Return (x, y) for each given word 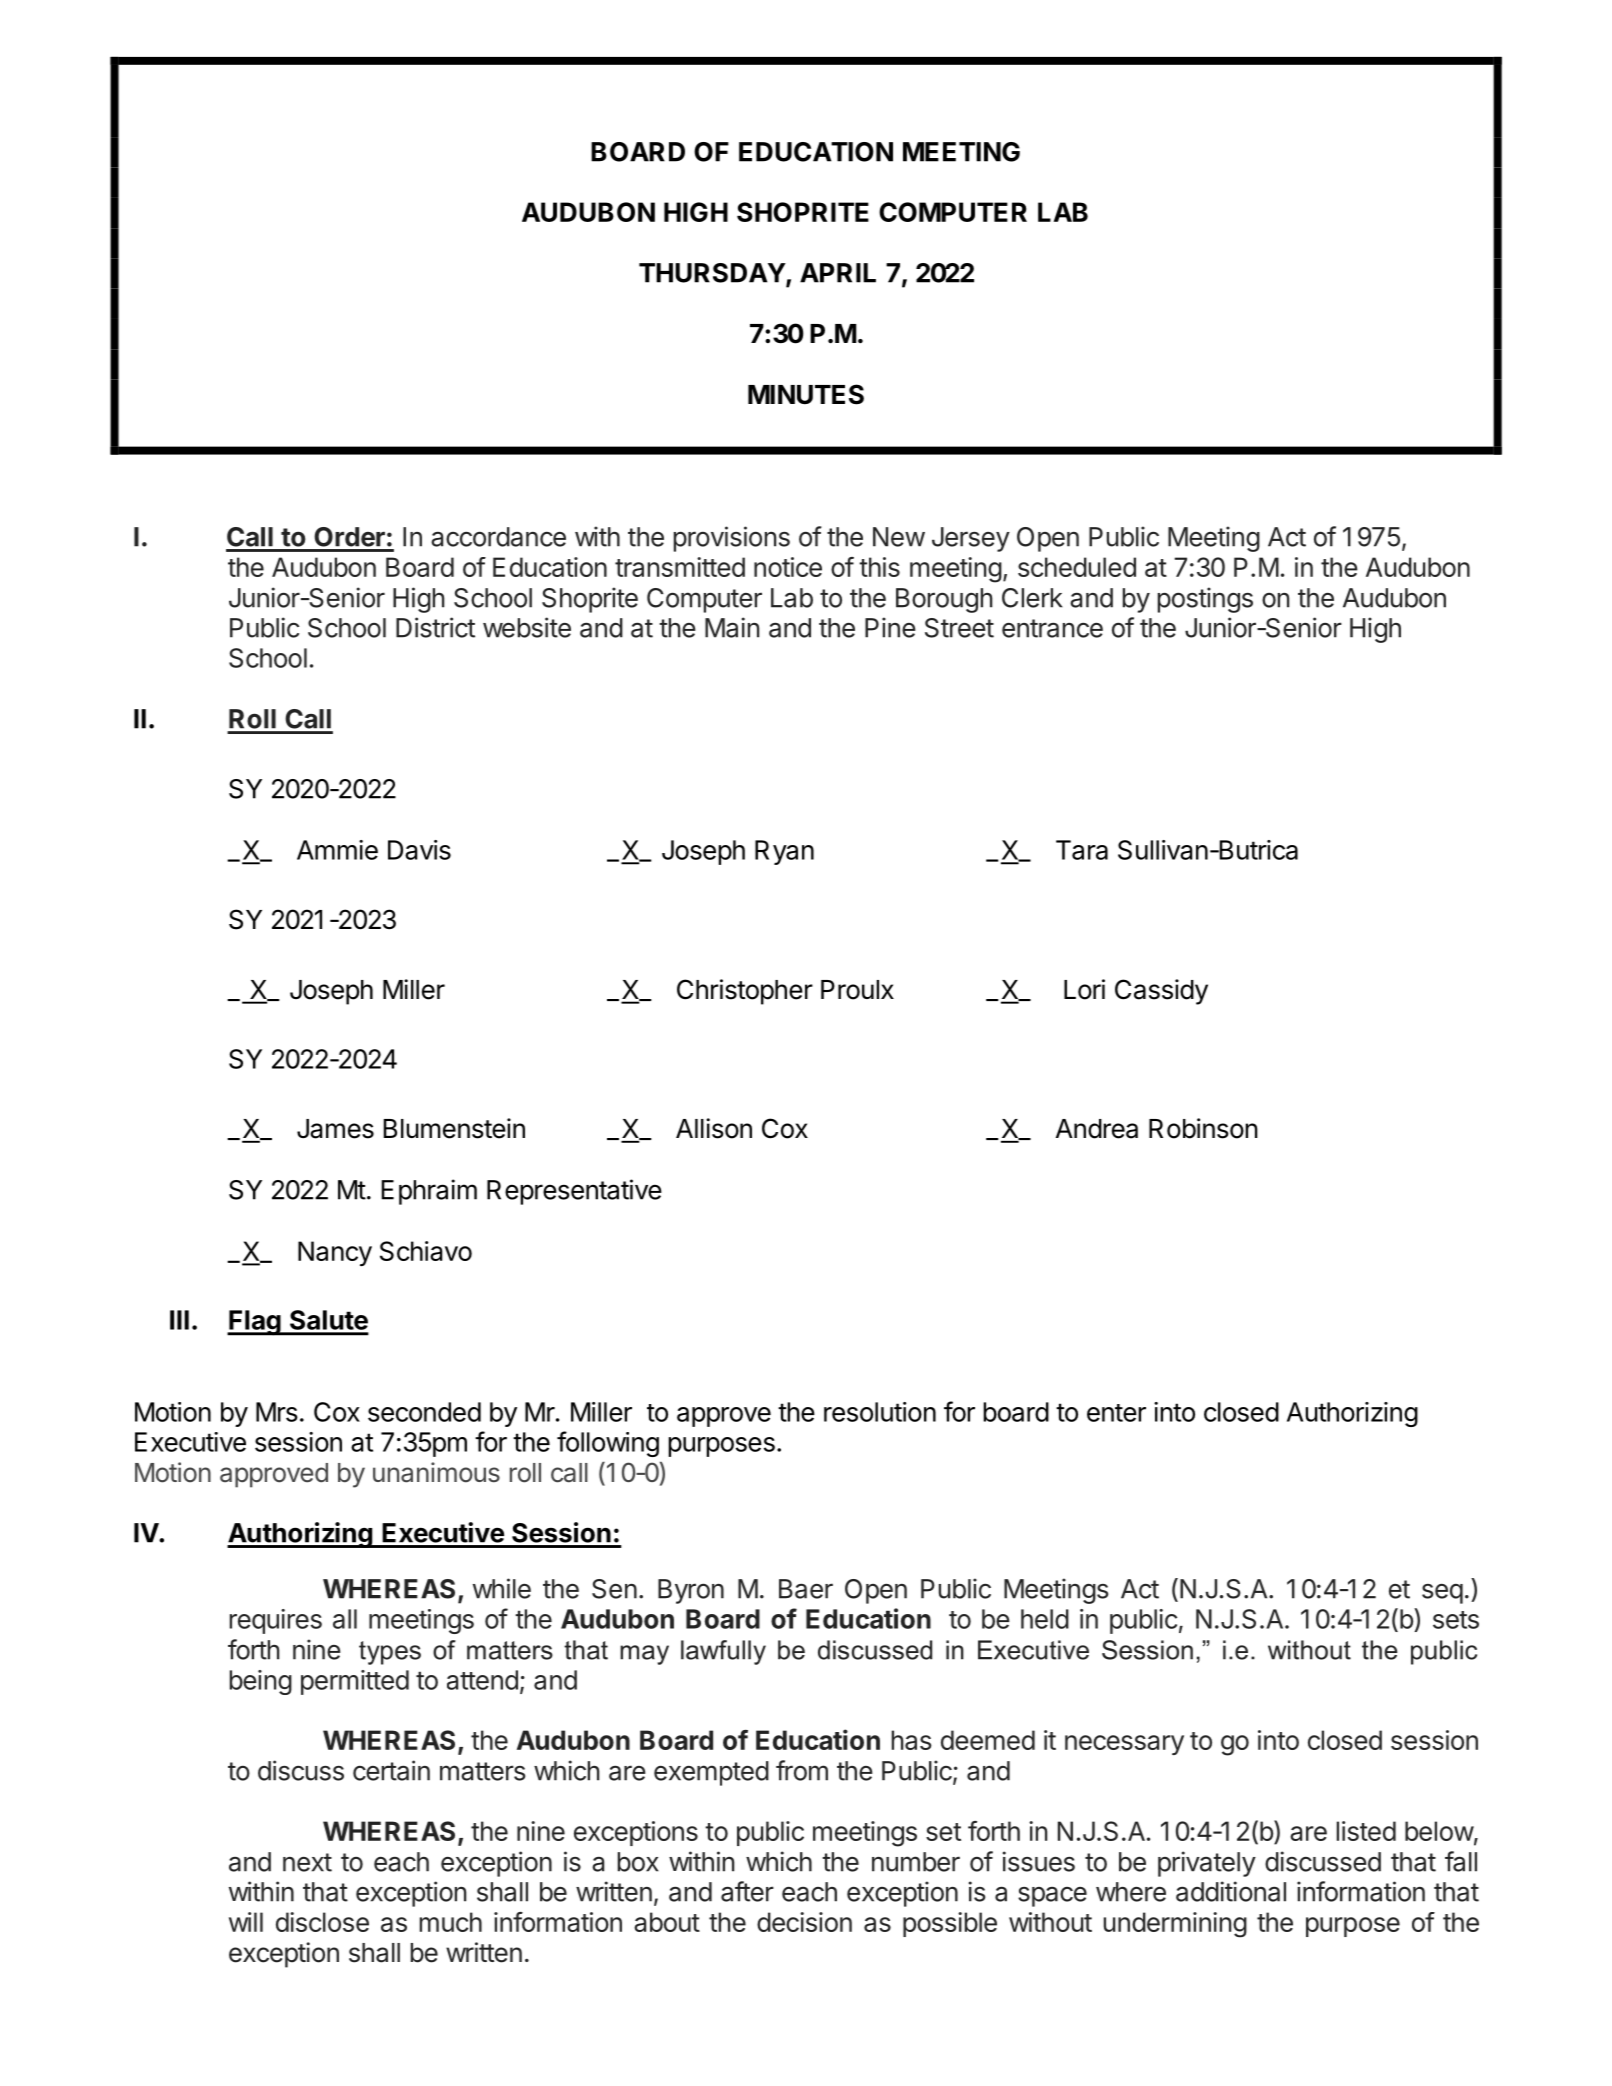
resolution (880, 1412)
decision (804, 1922)
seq (1442, 1594)
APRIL (838, 273)
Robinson (1203, 1128)
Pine (890, 627)
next (307, 1862)
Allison (714, 1128)
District (435, 627)
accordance (498, 537)
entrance (1052, 628)
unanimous (436, 1472)
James (335, 1129)
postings (1205, 600)
